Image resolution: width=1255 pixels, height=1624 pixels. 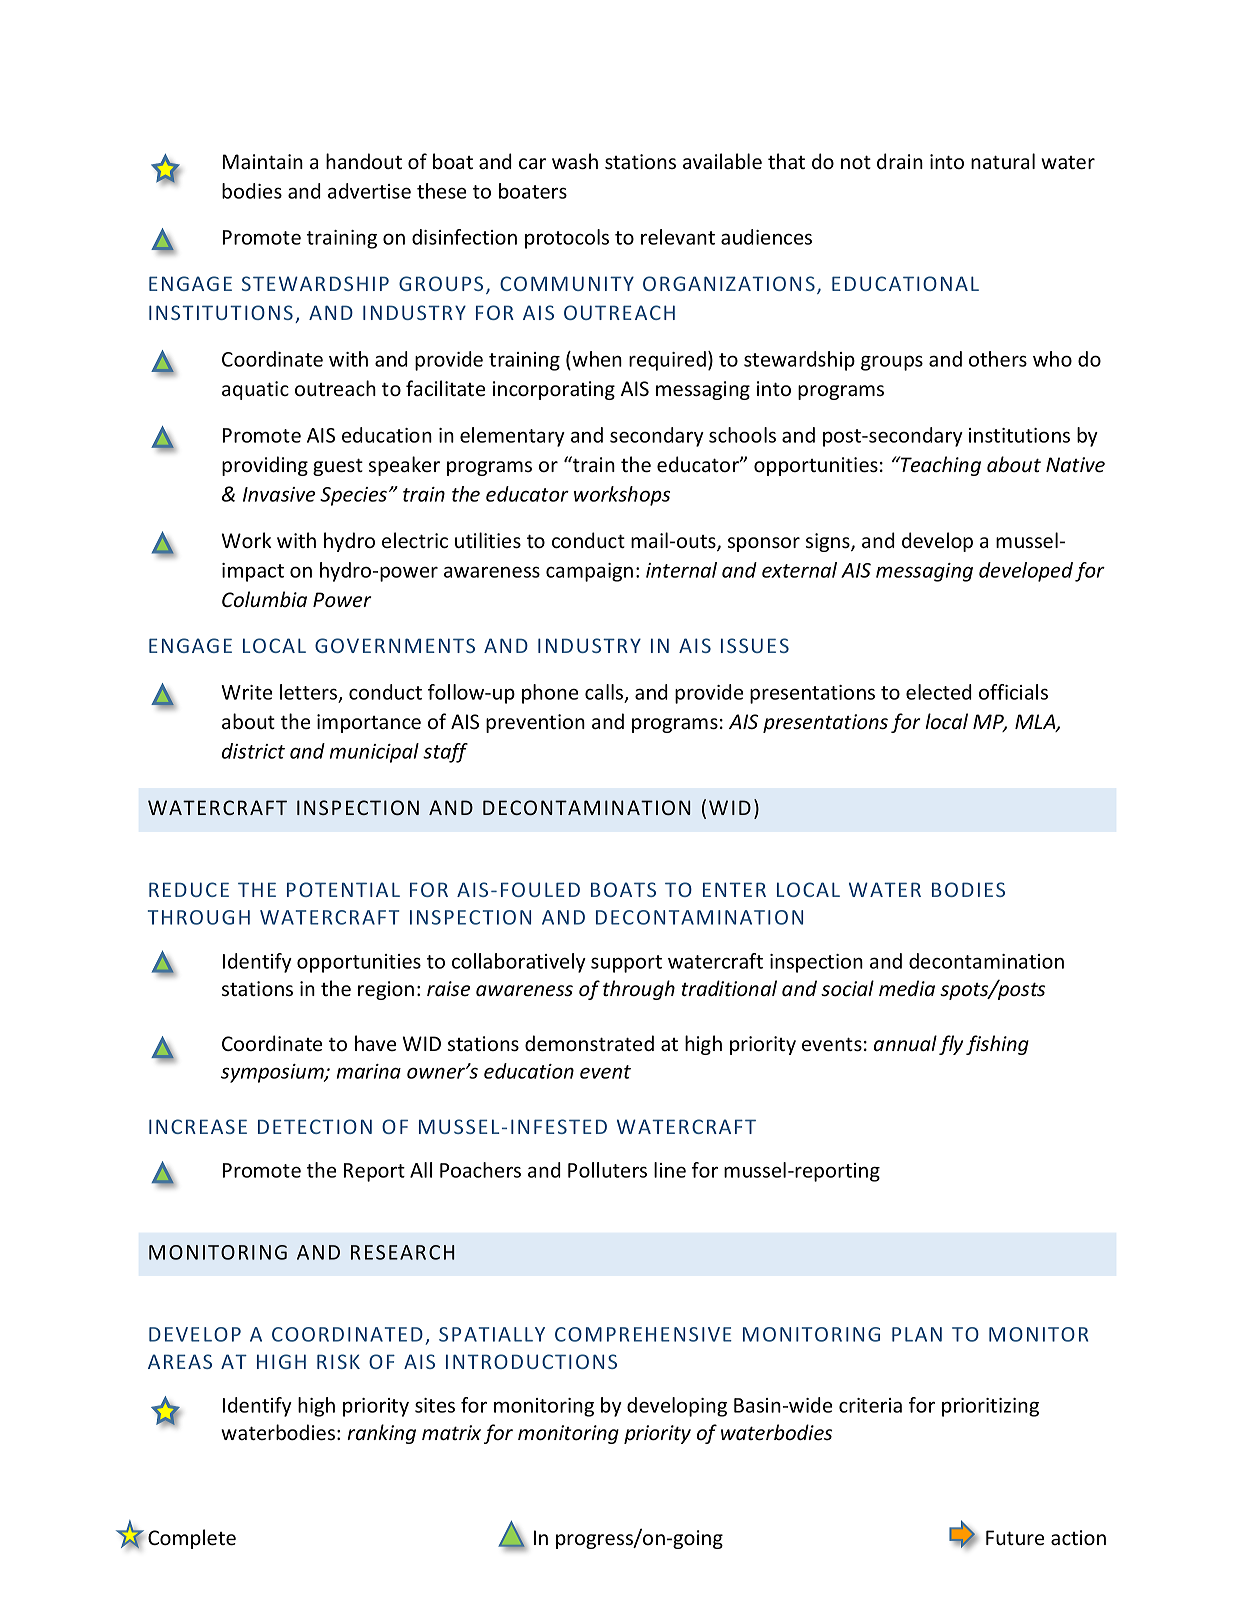 I want to click on natural, so click(x=1003, y=161).
